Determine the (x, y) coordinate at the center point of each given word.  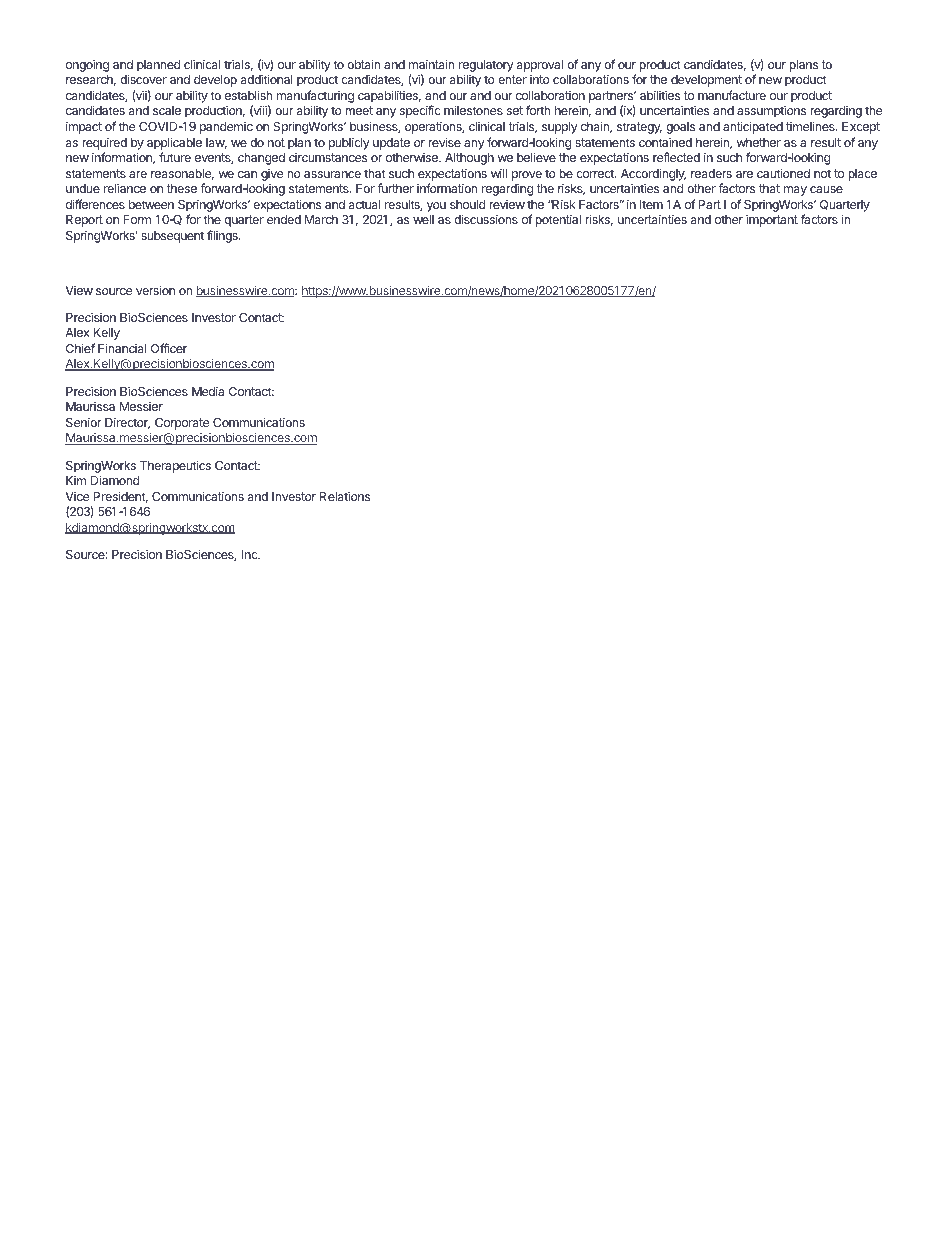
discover (143, 79)
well (423, 219)
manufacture (732, 95)
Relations (345, 496)
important (772, 220)
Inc (251, 554)
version (155, 290)
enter (512, 79)
